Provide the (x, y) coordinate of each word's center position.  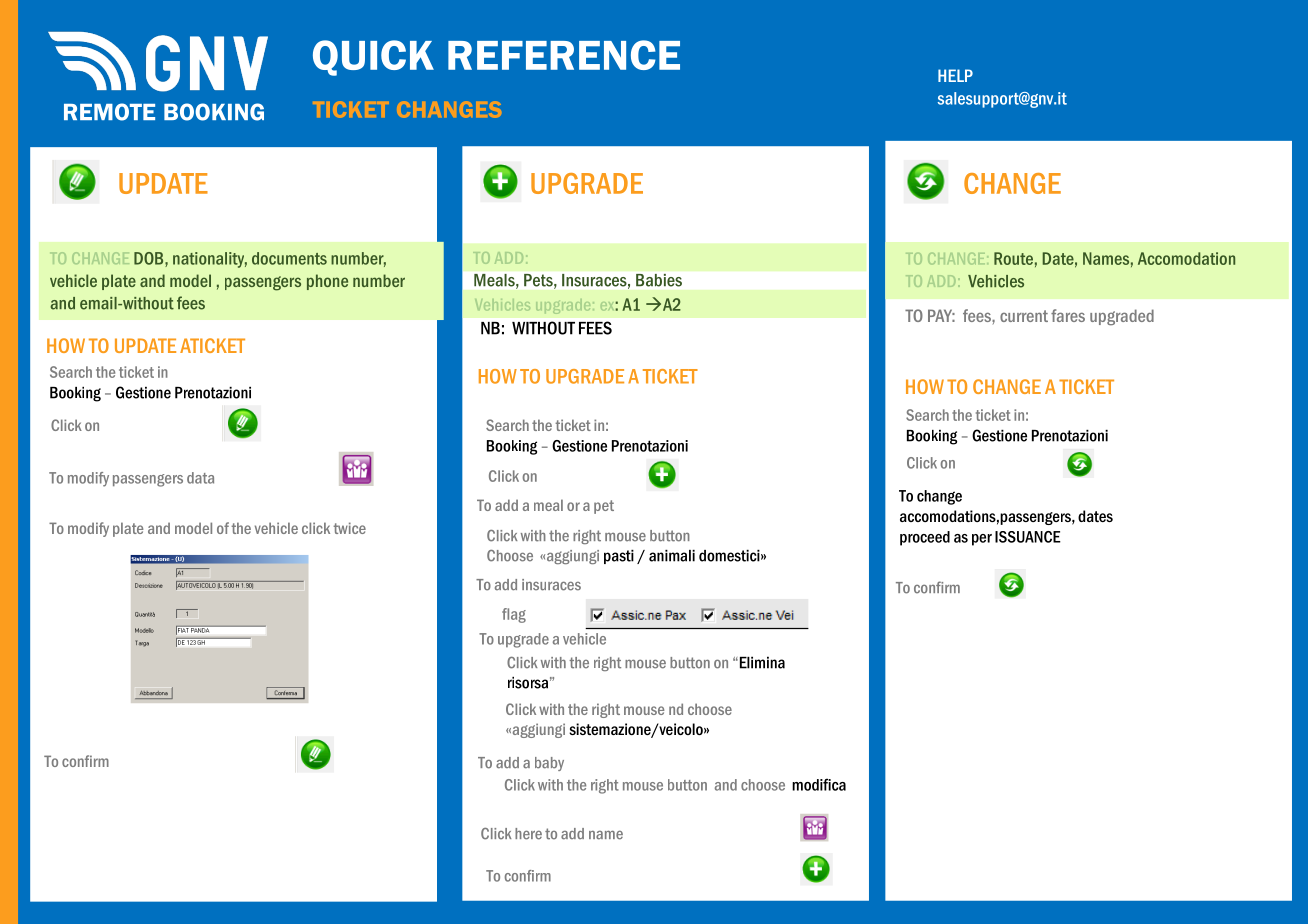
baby (549, 764)
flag (514, 615)
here (528, 834)
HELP (955, 75)
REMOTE (109, 112)
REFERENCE (564, 55)
